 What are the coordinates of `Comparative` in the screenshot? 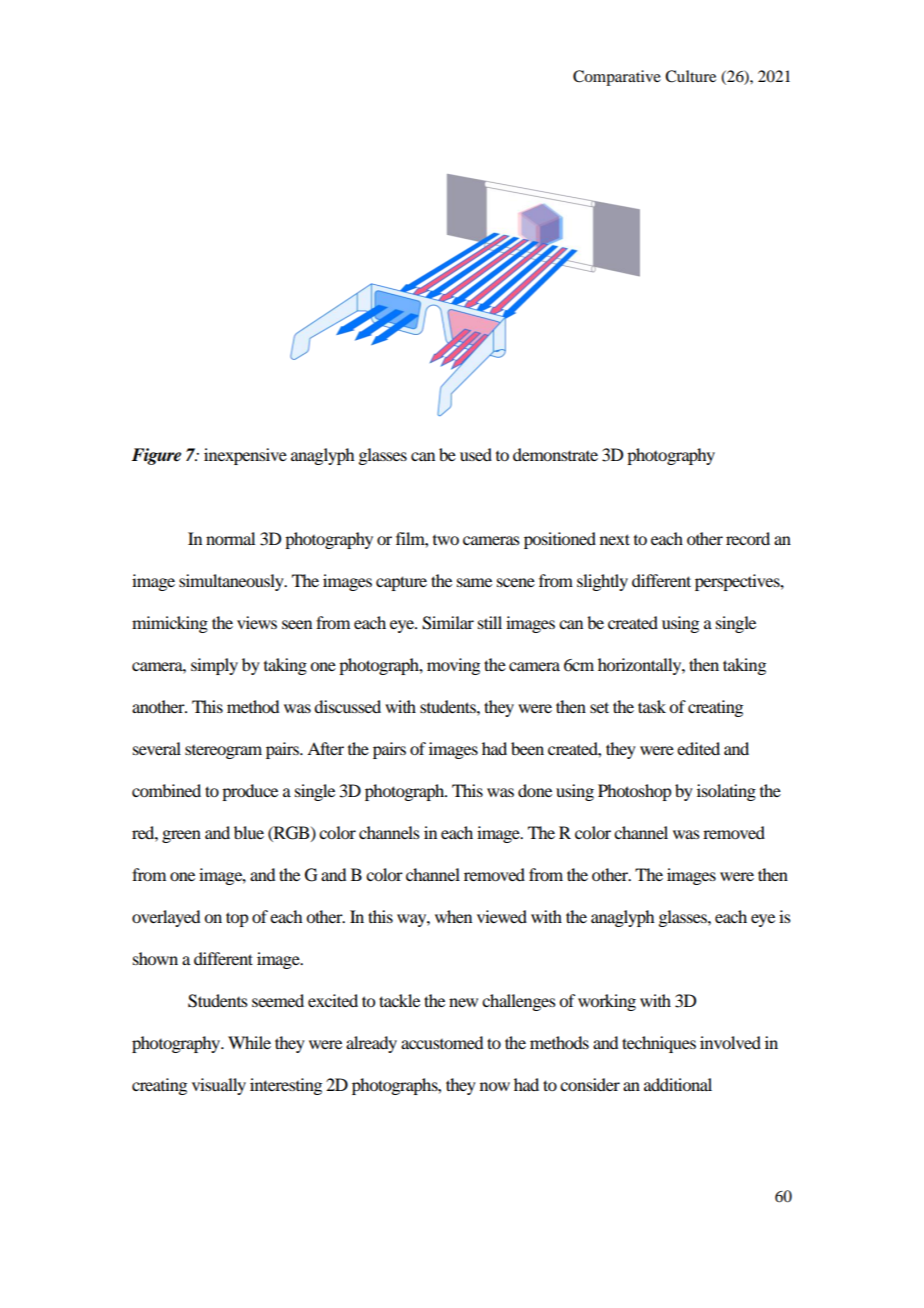 It's located at (617, 78).
